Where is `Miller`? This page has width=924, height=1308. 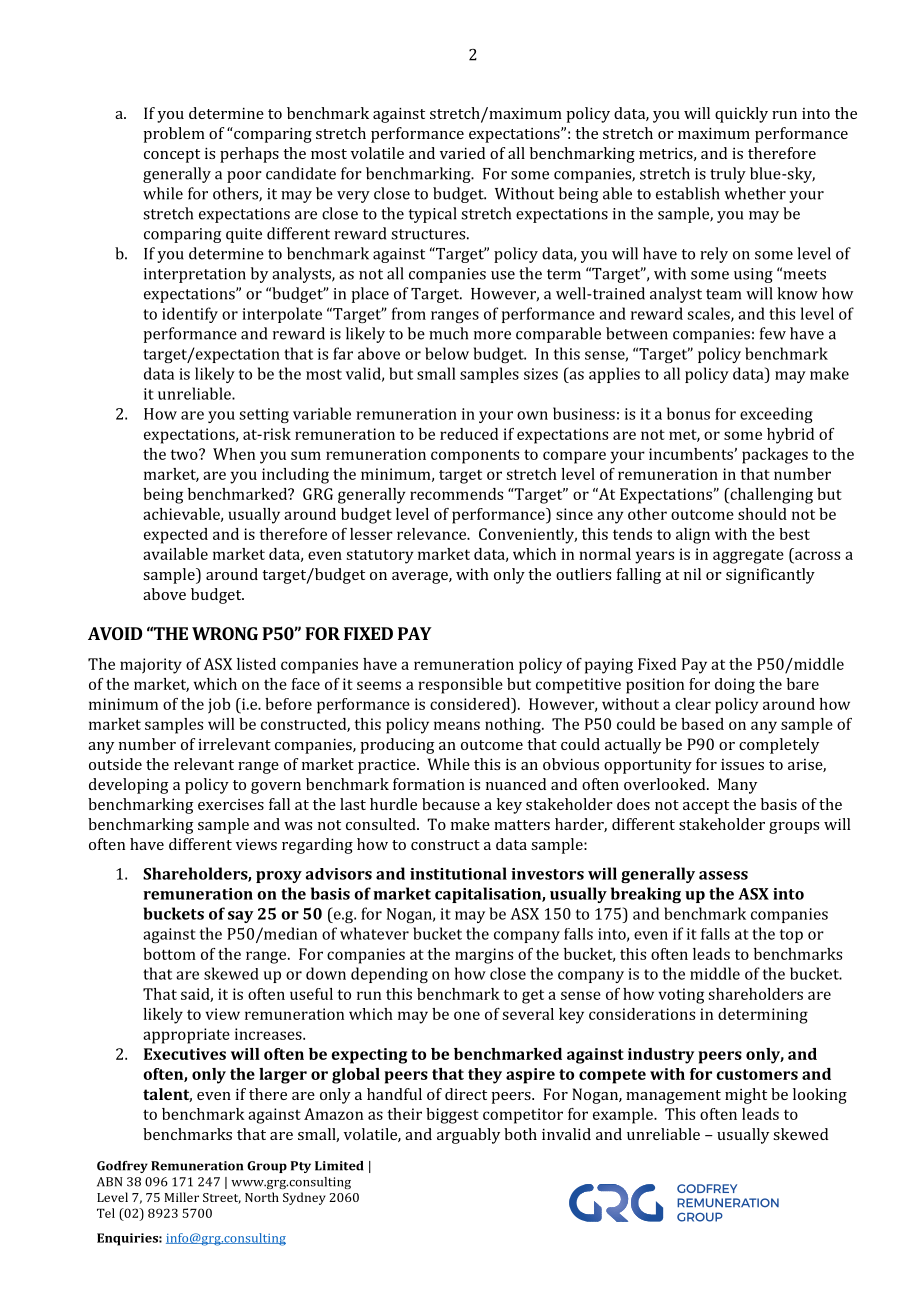 Miller is located at coordinates (182, 1197).
